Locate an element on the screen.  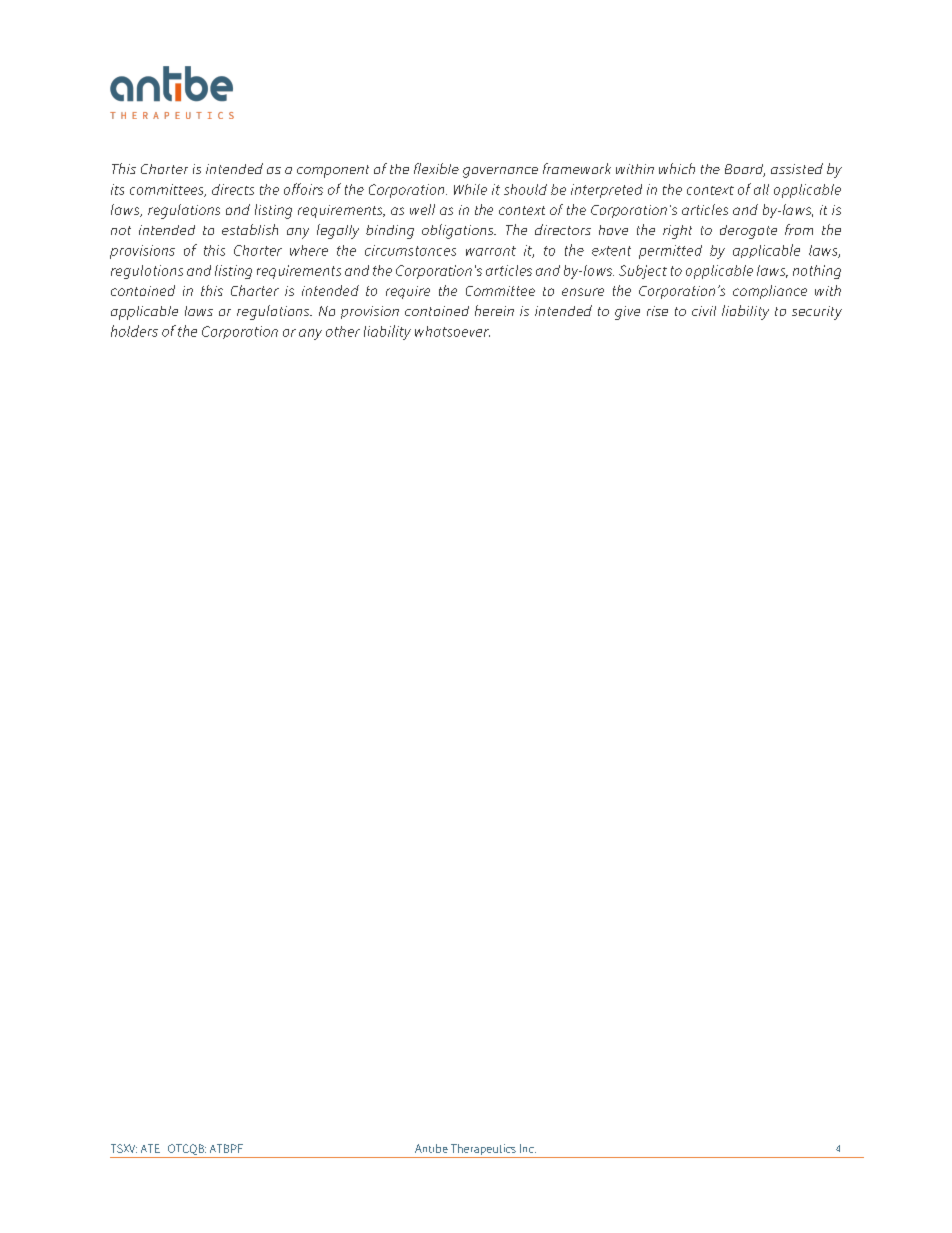
other is located at coordinates (343, 331).
